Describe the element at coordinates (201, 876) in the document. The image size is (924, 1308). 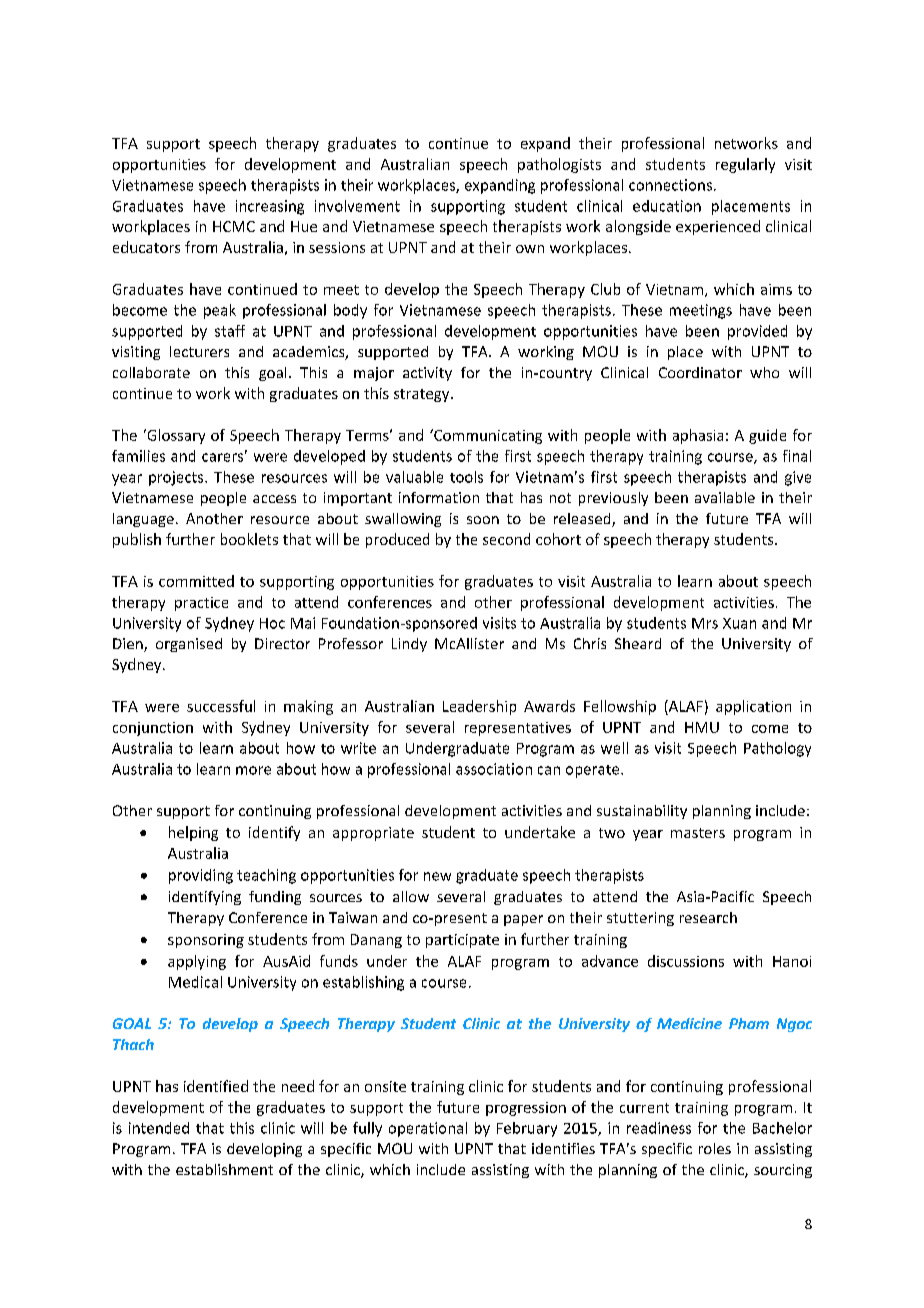
I see `providing` at that location.
